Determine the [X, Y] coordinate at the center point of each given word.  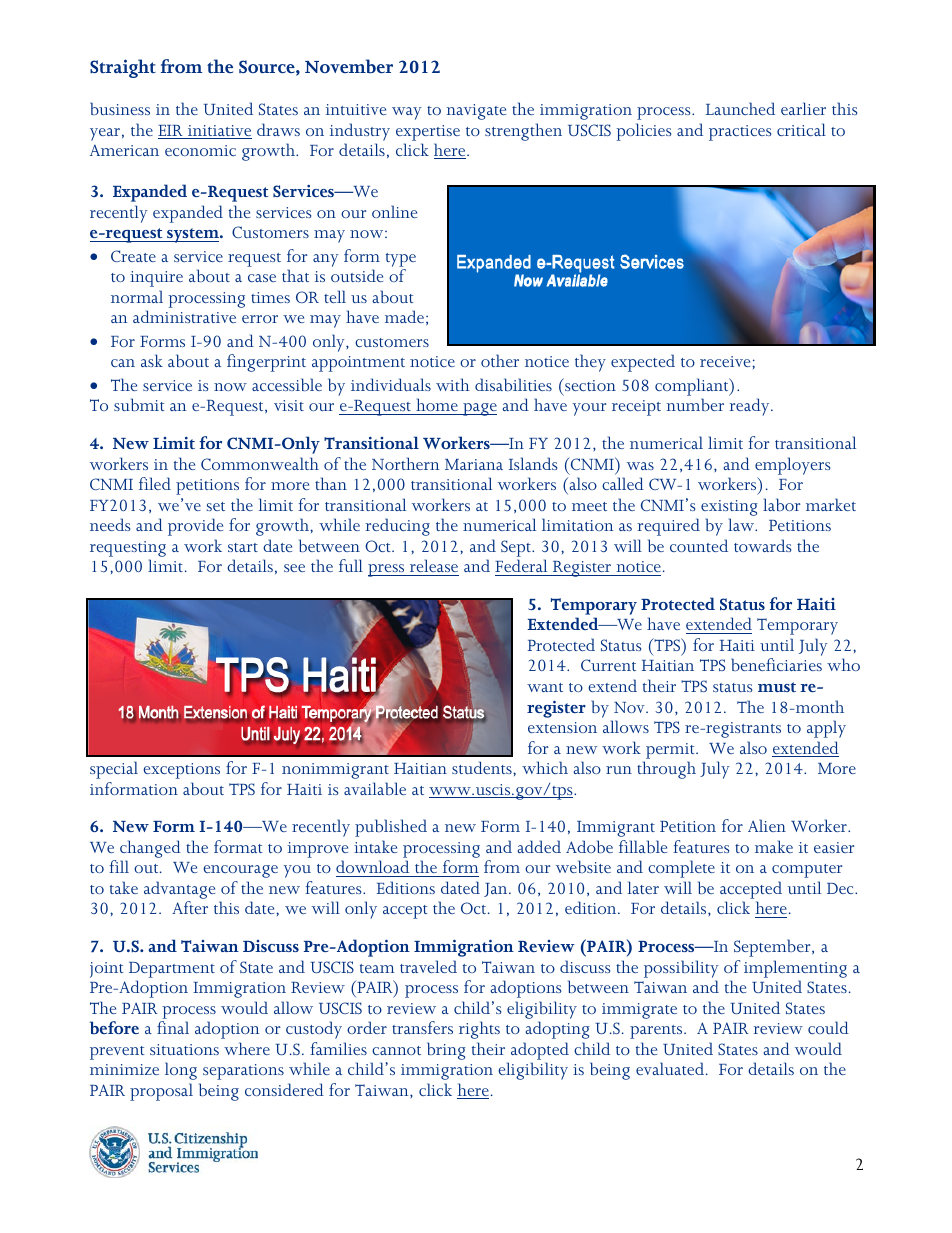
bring [446, 1051]
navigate [476, 112]
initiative [219, 132]
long [181, 1071]
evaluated [671, 1068]
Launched [740, 108]
